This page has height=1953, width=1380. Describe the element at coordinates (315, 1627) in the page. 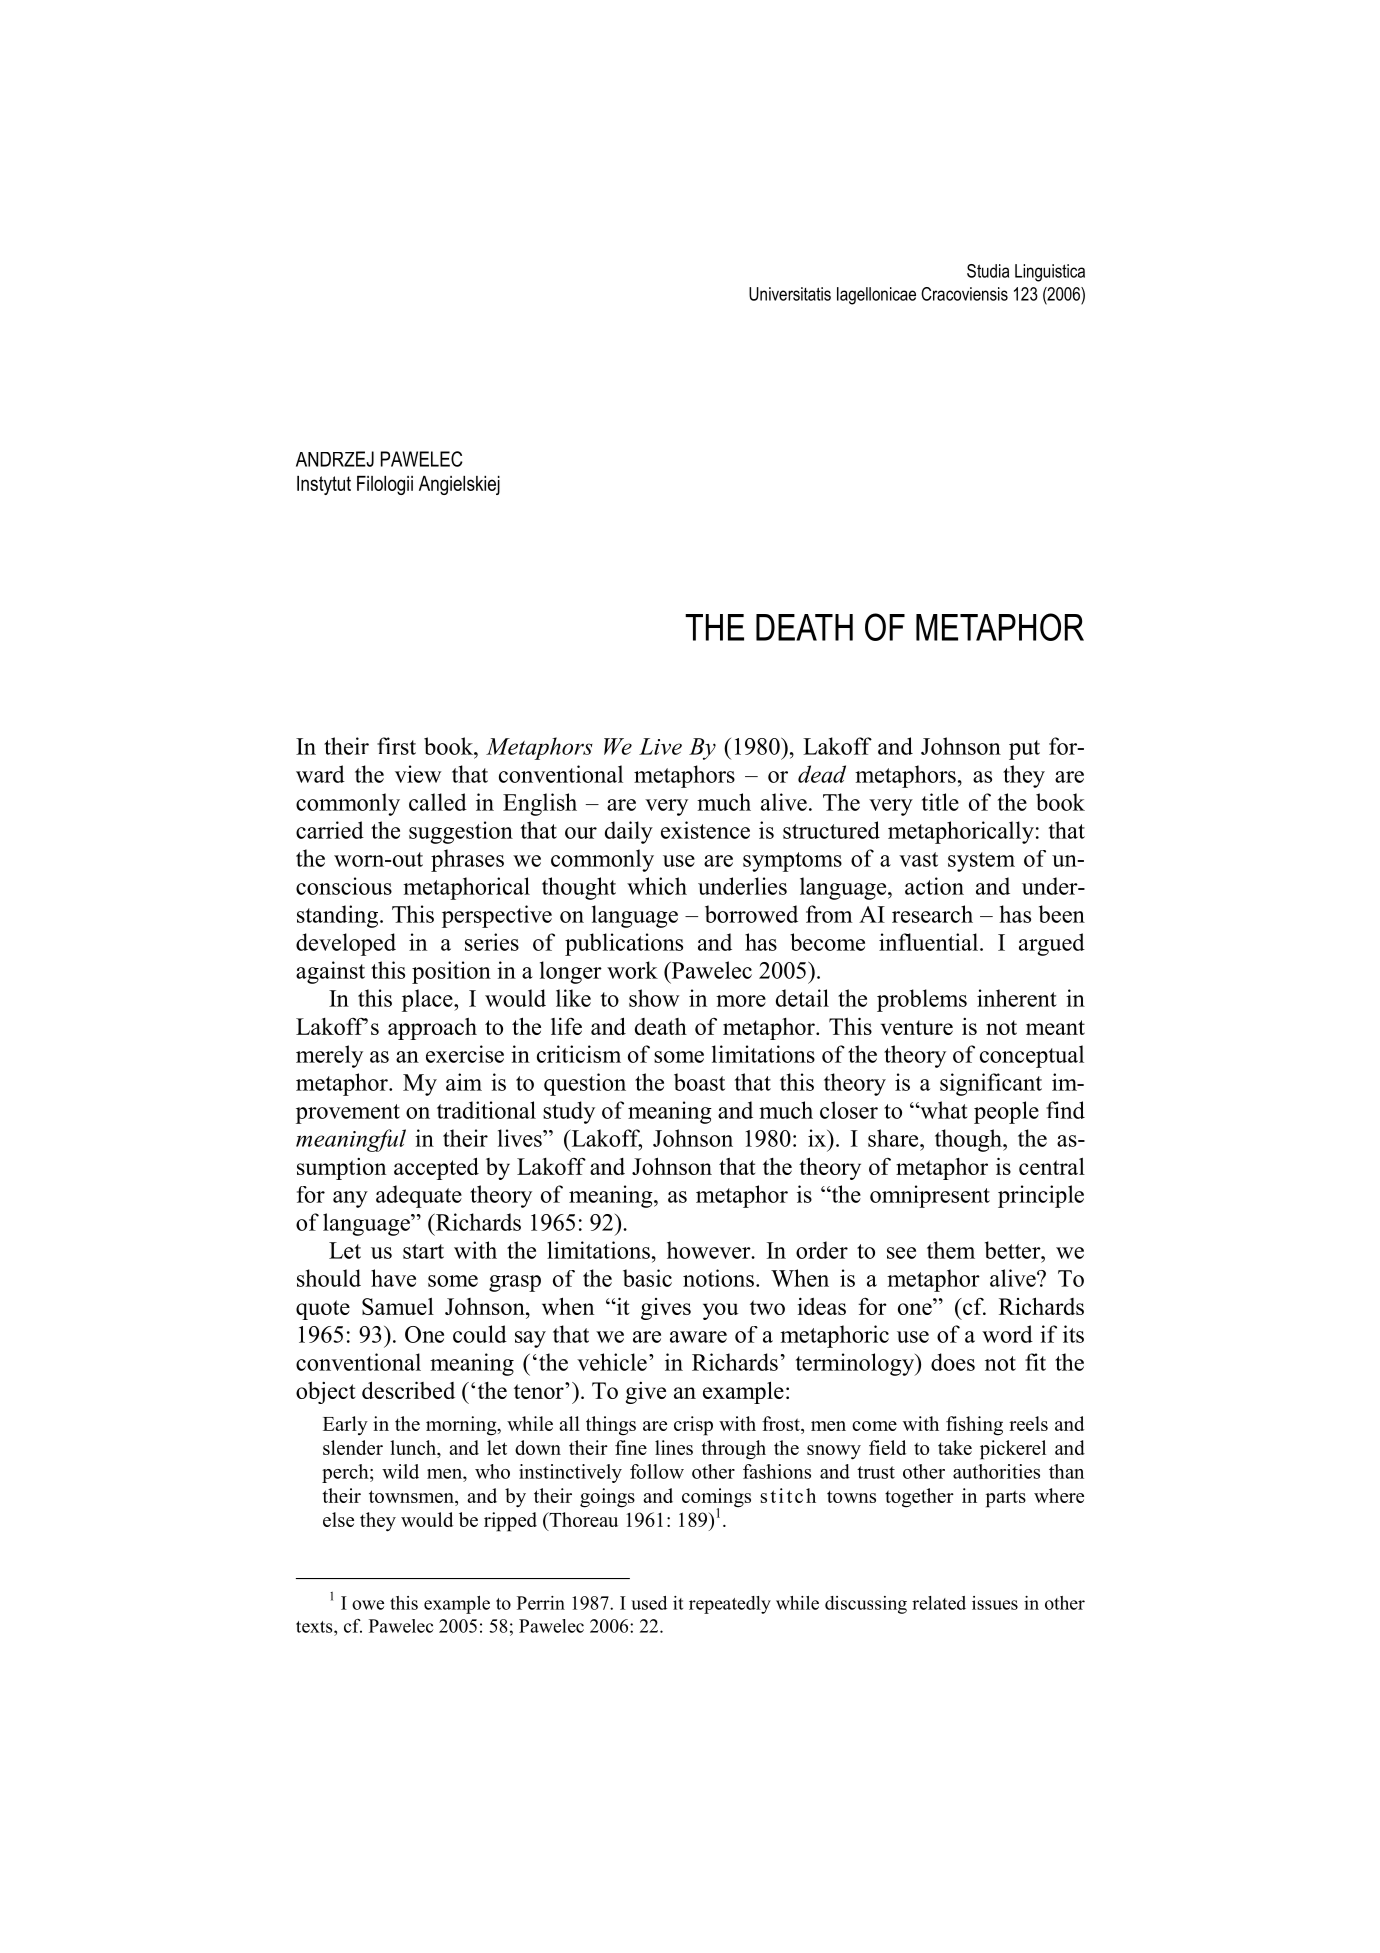

I see `texts` at that location.
